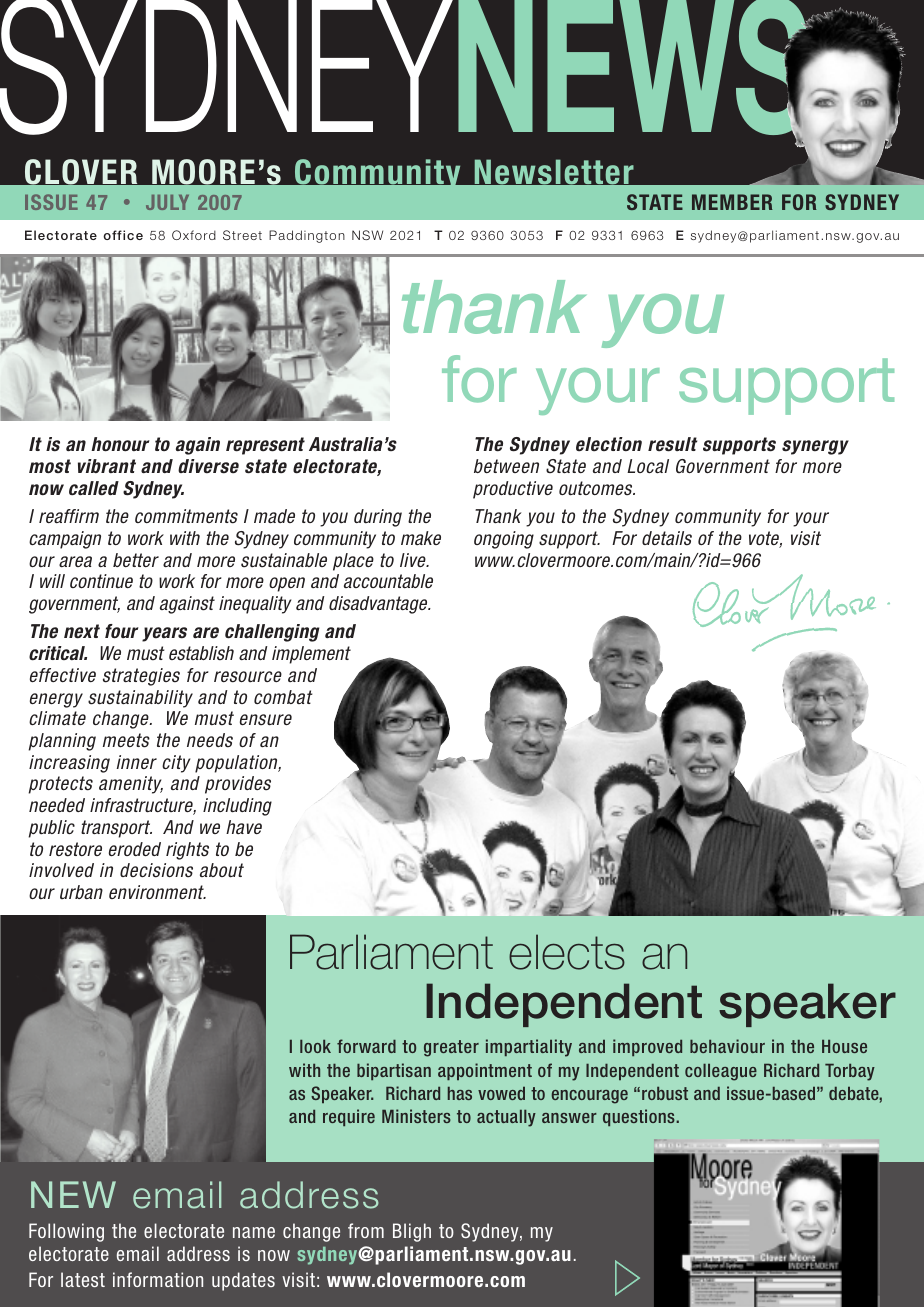 Image resolution: width=924 pixels, height=1307 pixels. What do you see at coordinates (567, 952) in the screenshot?
I see `elects` at bounding box center [567, 952].
